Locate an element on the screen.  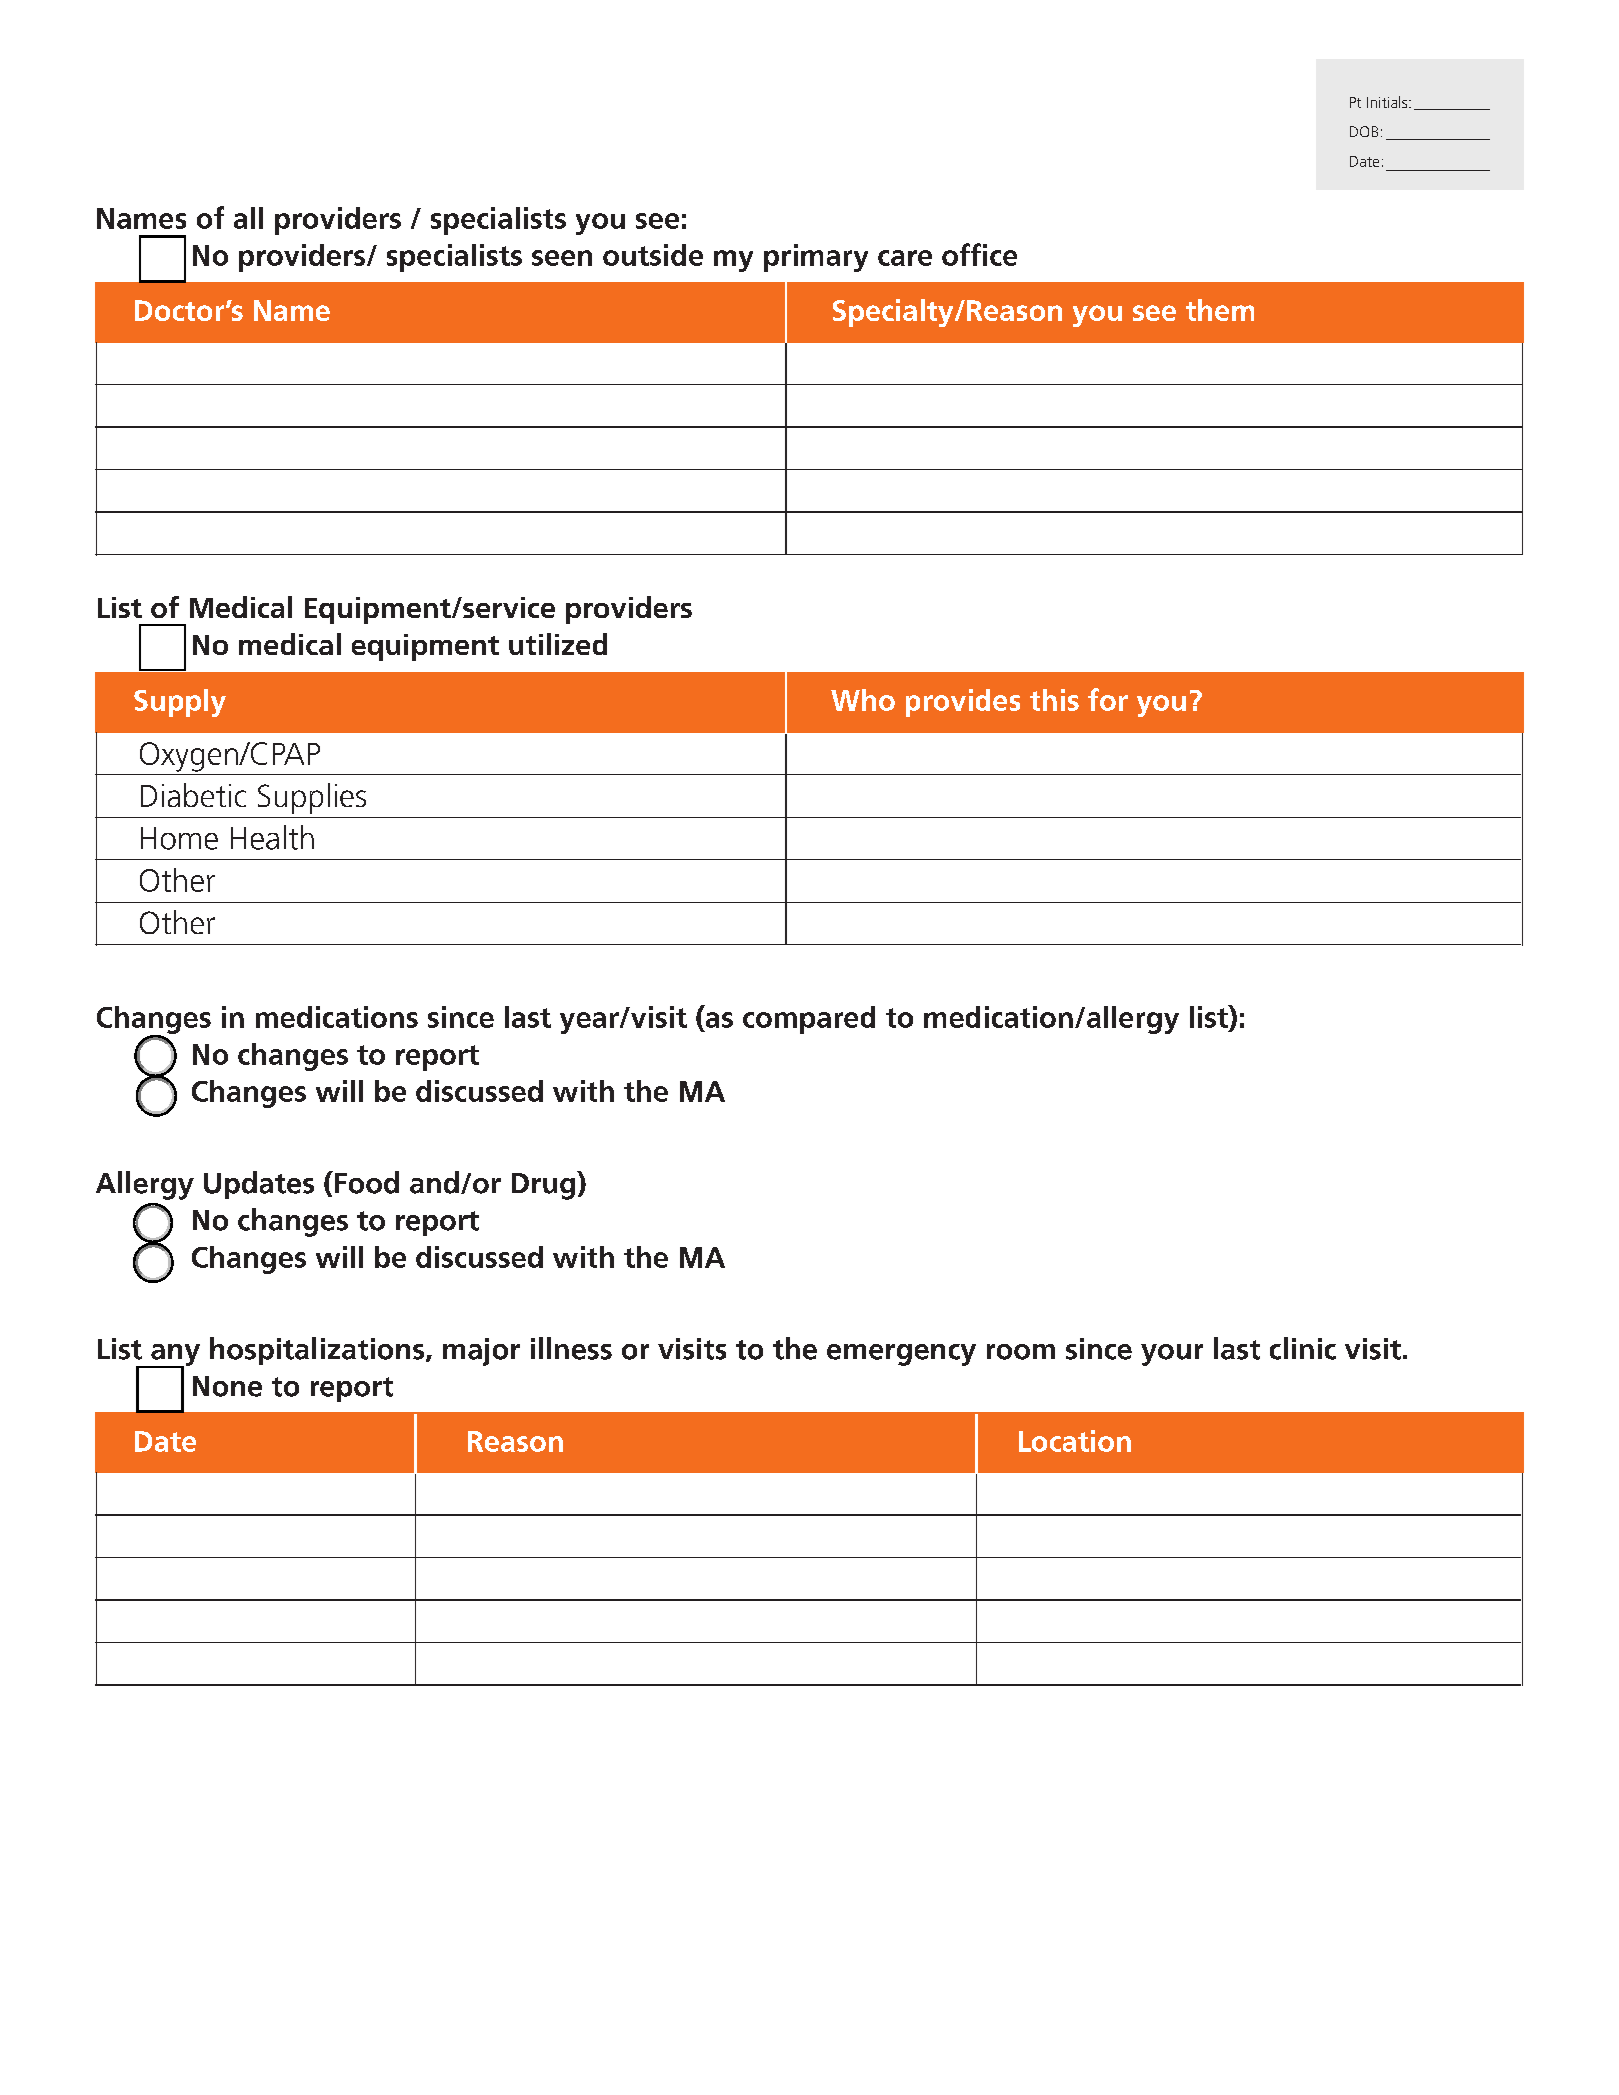
Health is located at coordinates (272, 837).
